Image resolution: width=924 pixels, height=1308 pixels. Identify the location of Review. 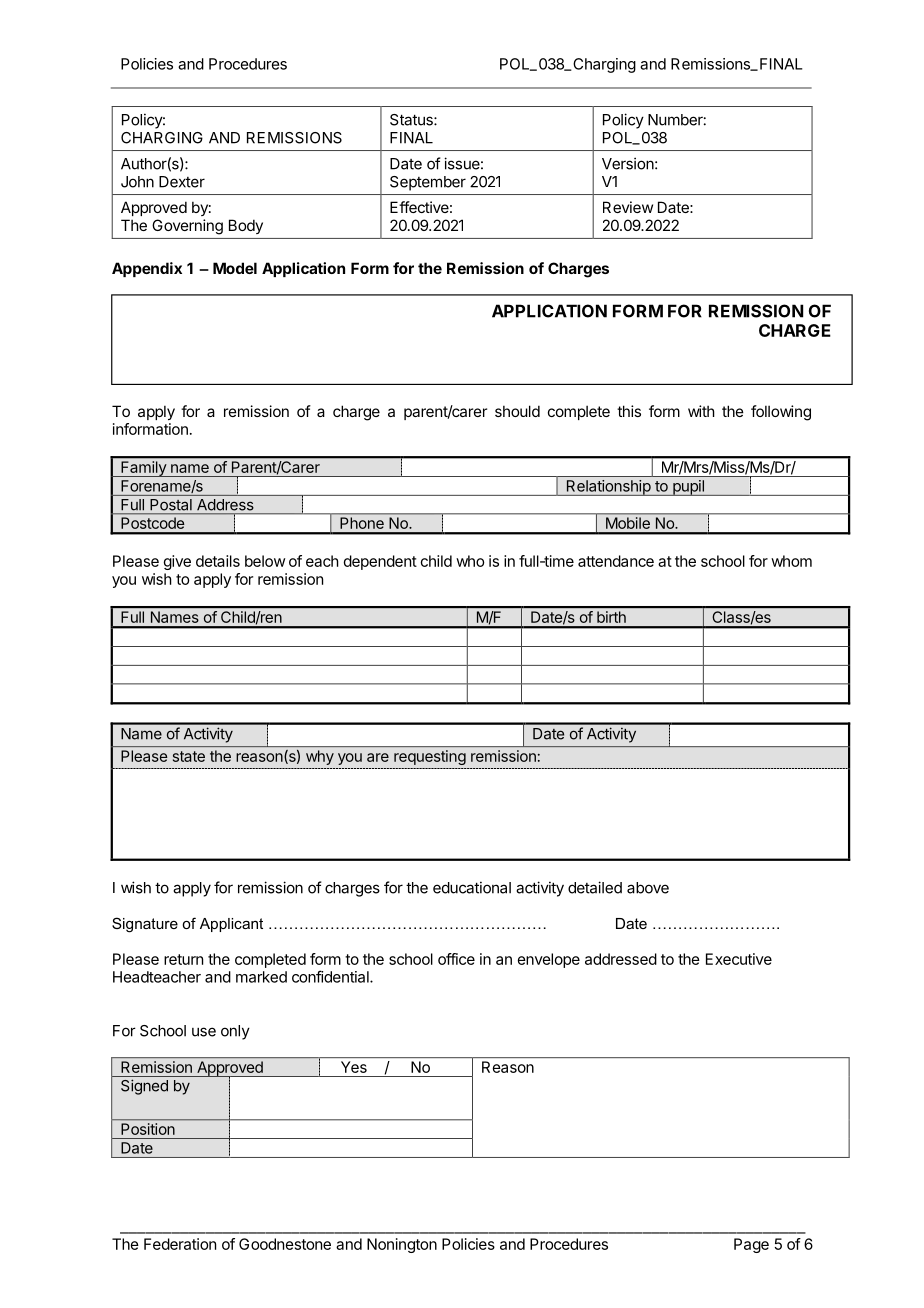
(628, 207).
